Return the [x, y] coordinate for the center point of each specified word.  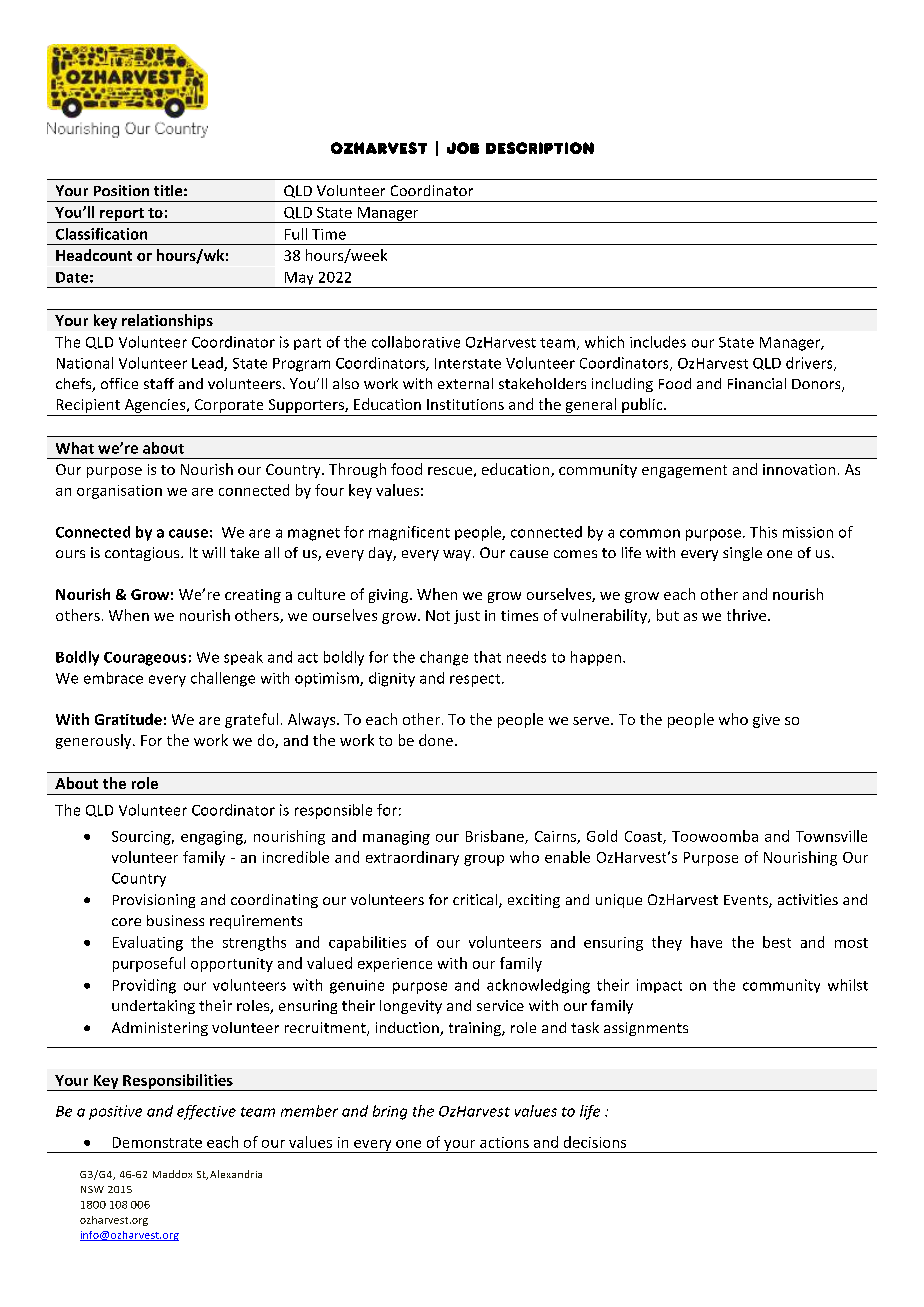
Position [121, 190]
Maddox [172, 1174]
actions [504, 1142]
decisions [595, 1142]
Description [540, 148]
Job [463, 148]
